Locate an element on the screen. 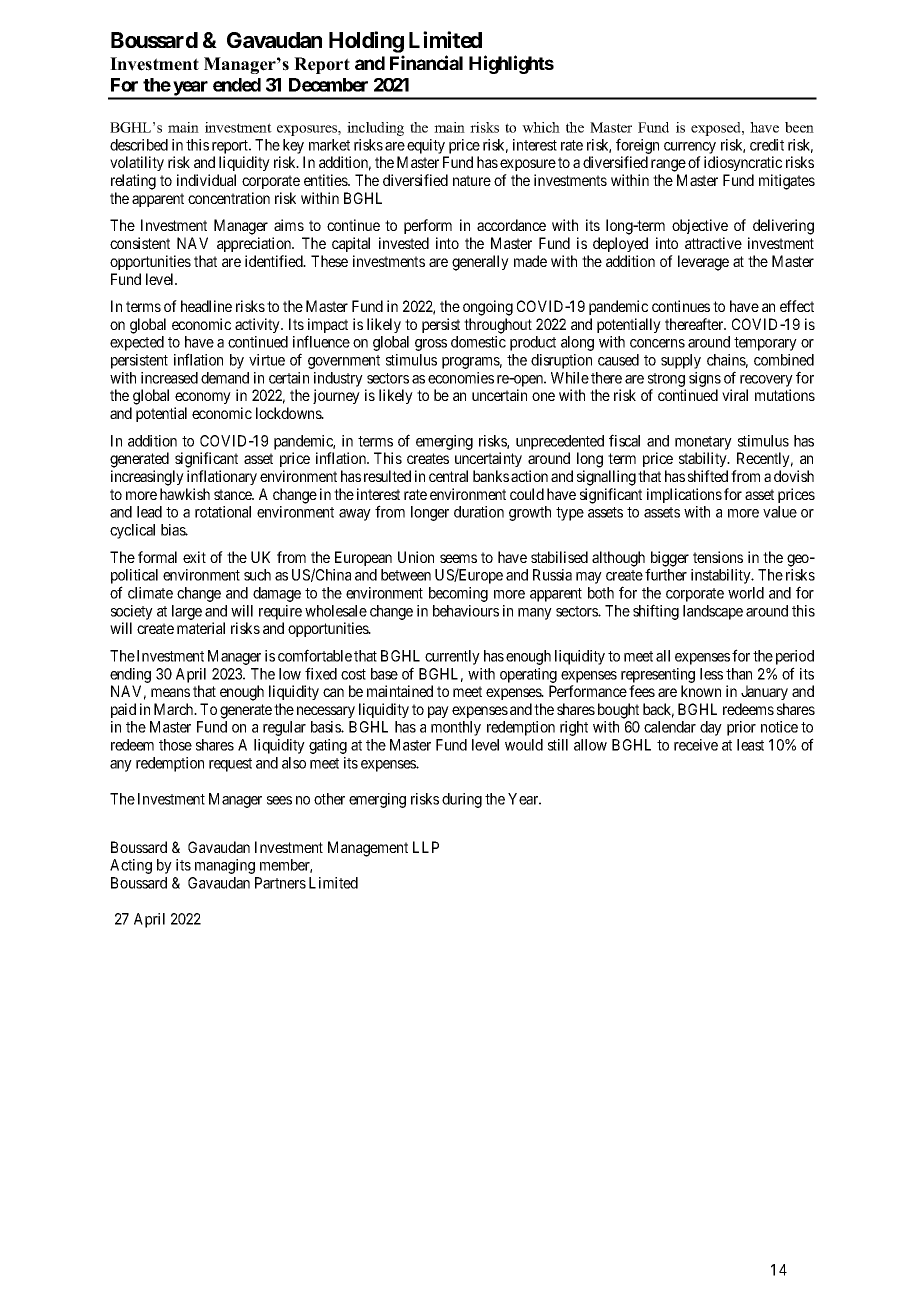 This screenshot has height=1307, width=924. headline is located at coordinates (206, 306).
